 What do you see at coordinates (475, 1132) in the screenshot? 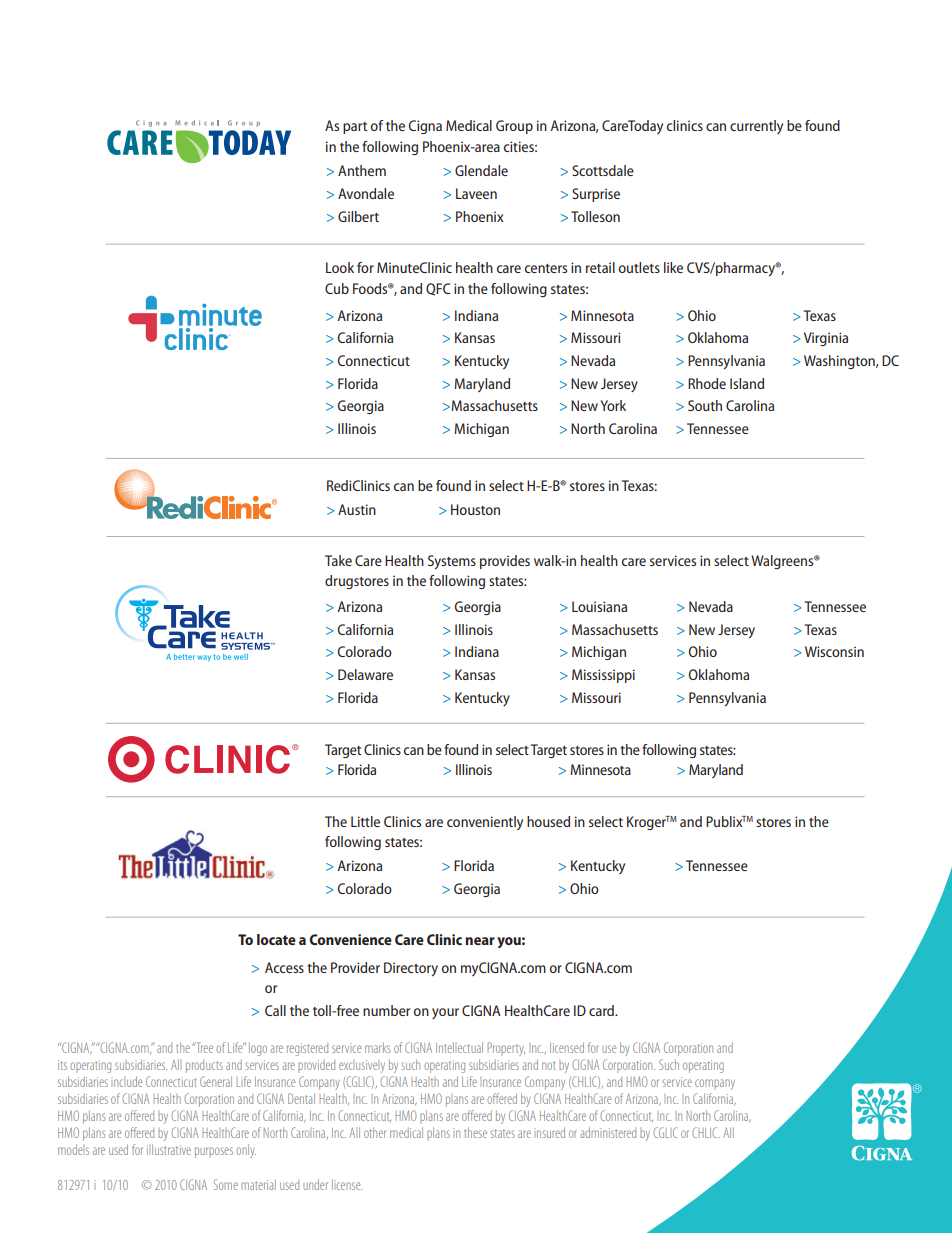
I see `these` at bounding box center [475, 1132].
